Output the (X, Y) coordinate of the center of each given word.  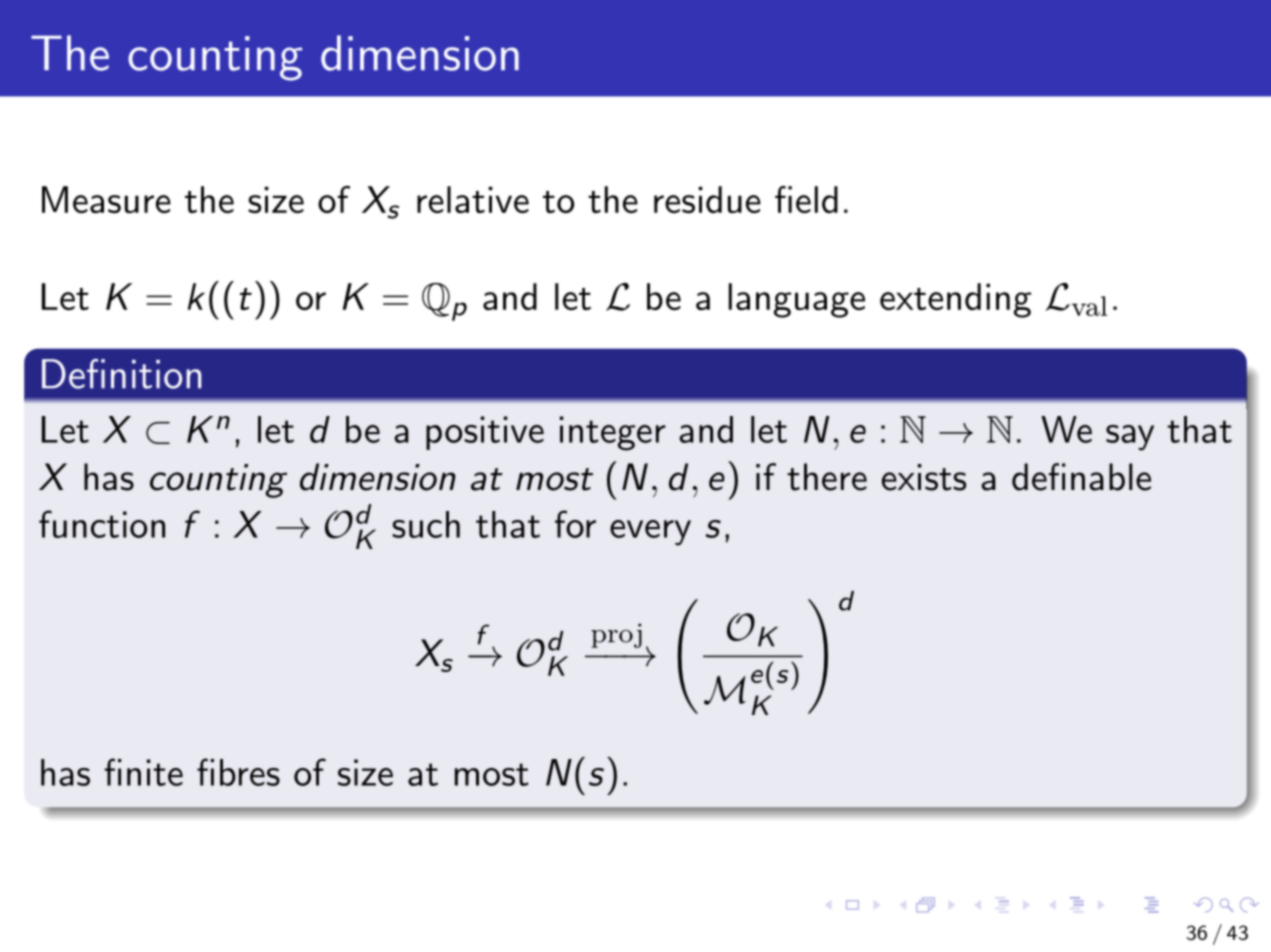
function (102, 524)
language (797, 300)
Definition (121, 374)
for (575, 524)
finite (143, 772)
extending (955, 300)
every (650, 533)
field (806, 199)
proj (616, 635)
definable (1081, 477)
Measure (106, 199)
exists (924, 477)
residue (707, 199)
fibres (238, 772)
